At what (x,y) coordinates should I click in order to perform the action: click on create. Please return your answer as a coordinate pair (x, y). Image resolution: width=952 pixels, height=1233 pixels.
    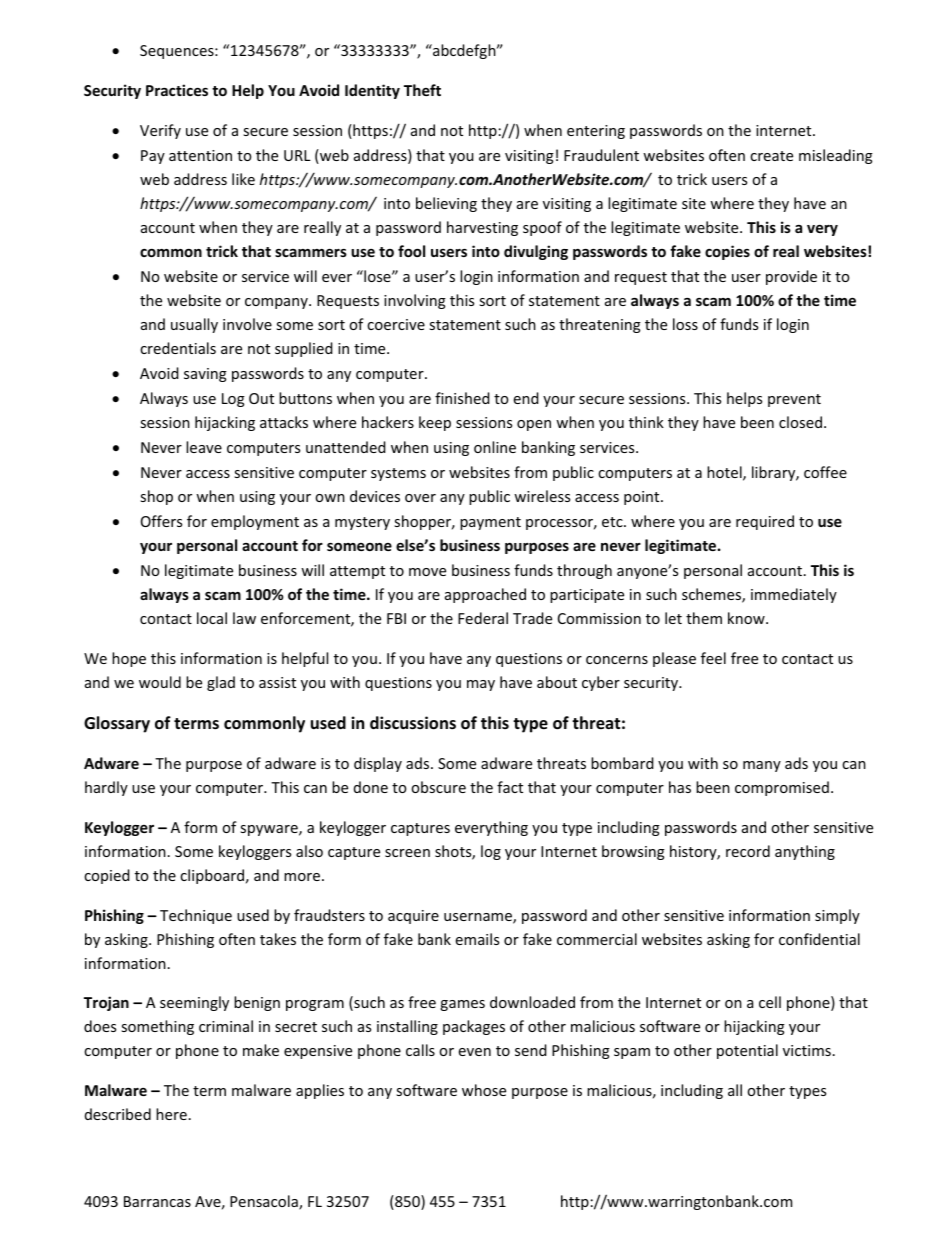
    Looking at the image, I should click on (771, 156).
